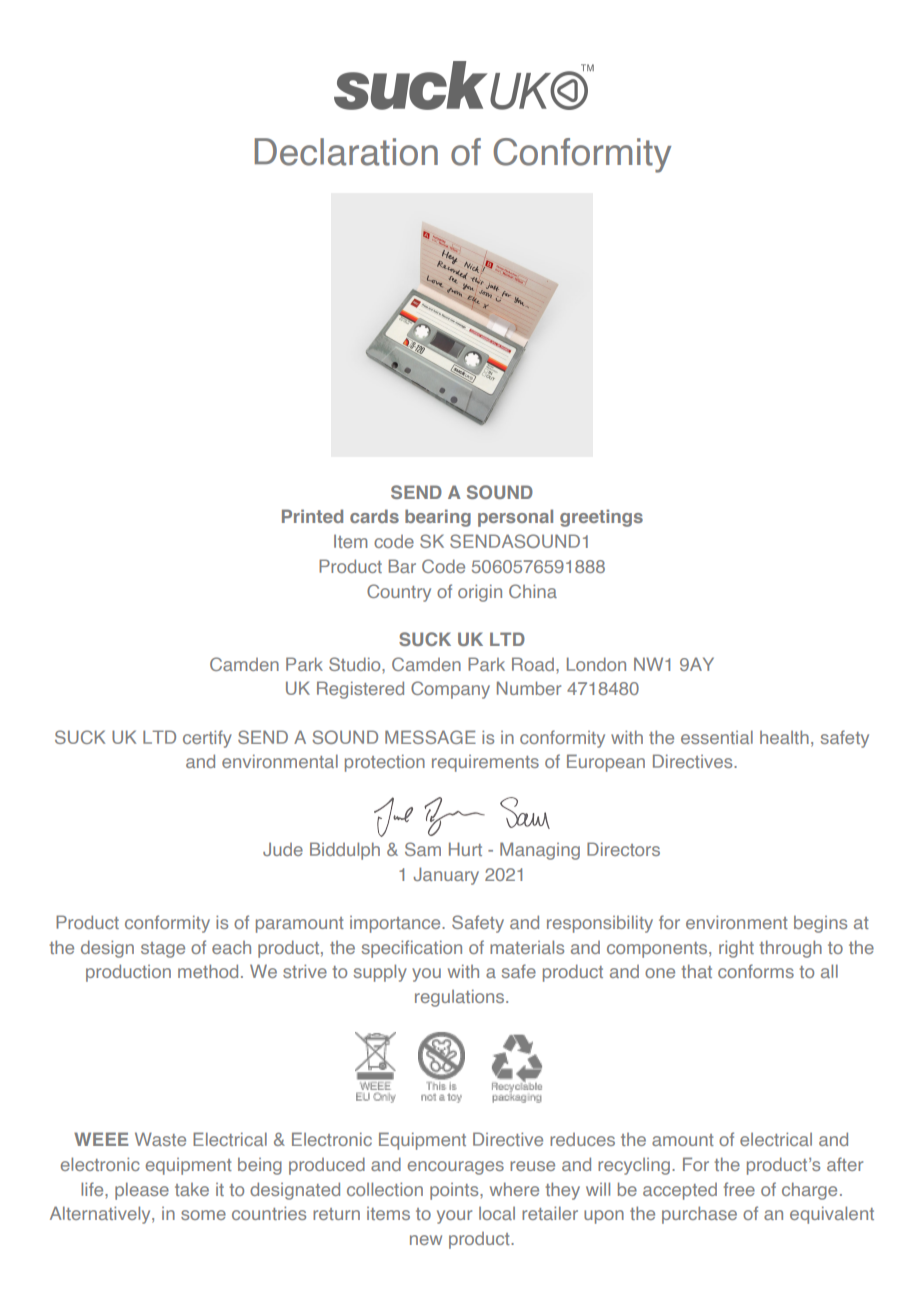 The height and width of the document is (1308, 924). Describe the element at coordinates (480, 593) in the document. I see `origin` at that location.
